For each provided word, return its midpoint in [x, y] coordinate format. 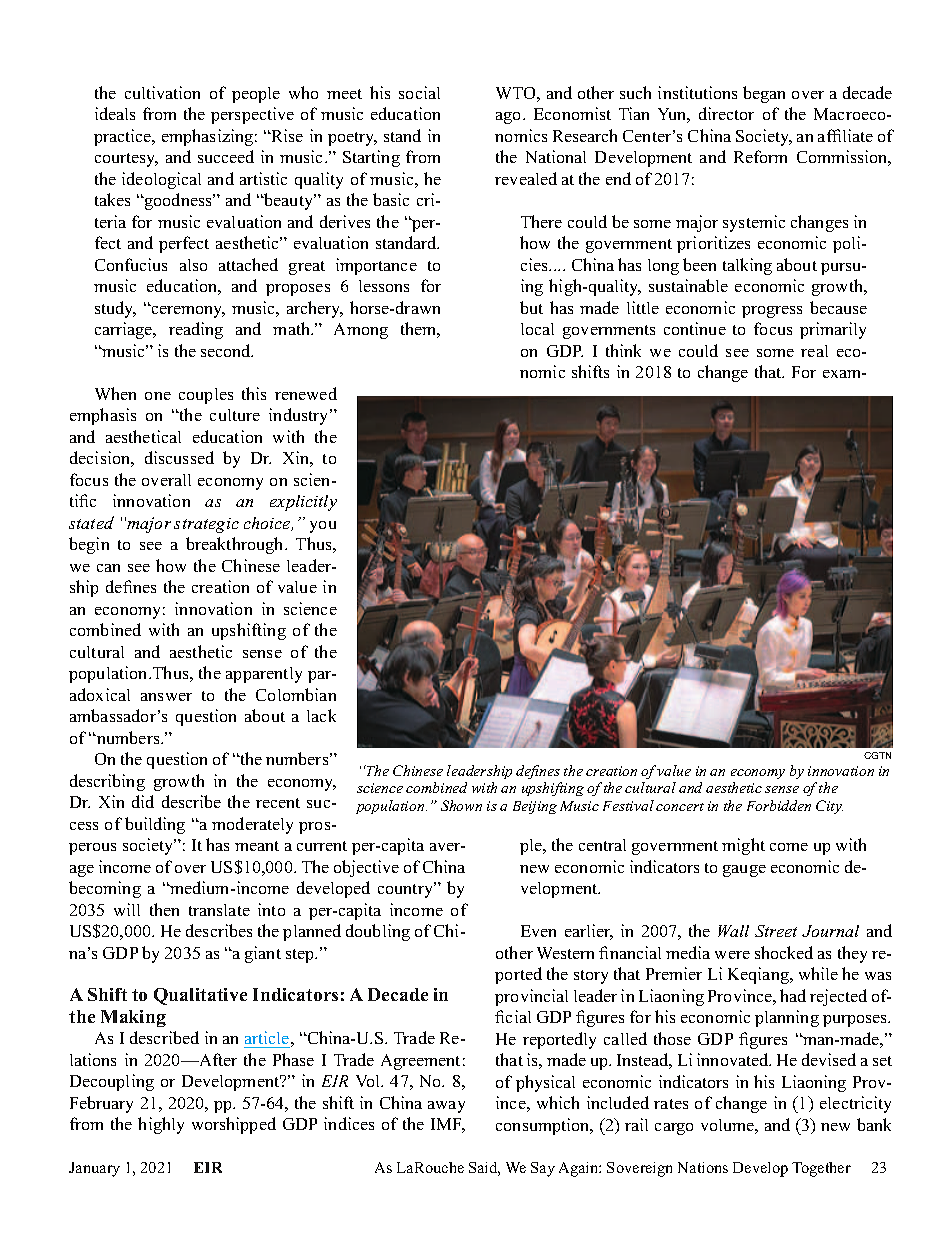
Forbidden [779, 805]
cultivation [162, 92]
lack [321, 715]
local [537, 329]
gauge [744, 871]
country [407, 890]
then [164, 909]
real [814, 351]
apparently [264, 675]
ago [510, 118]
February [101, 1104]
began [764, 94]
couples [206, 396]
